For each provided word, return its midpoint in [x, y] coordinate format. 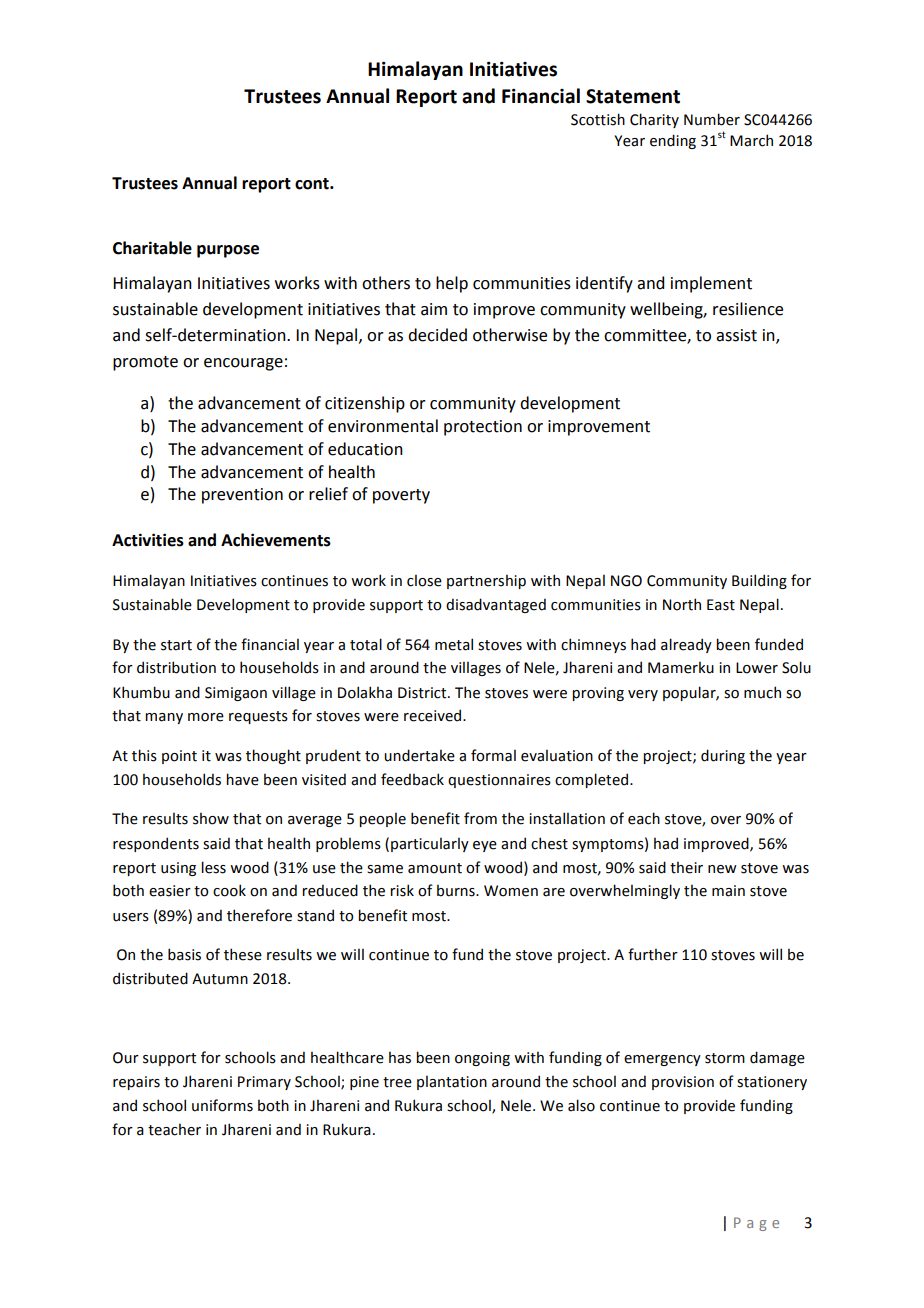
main [728, 891]
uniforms [222, 1105]
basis [184, 954]
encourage [243, 364]
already [686, 645]
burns [457, 890]
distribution [176, 667]
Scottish [598, 119]
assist [736, 335]
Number [712, 119]
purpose [228, 251]
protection [483, 428]
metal [454, 644]
